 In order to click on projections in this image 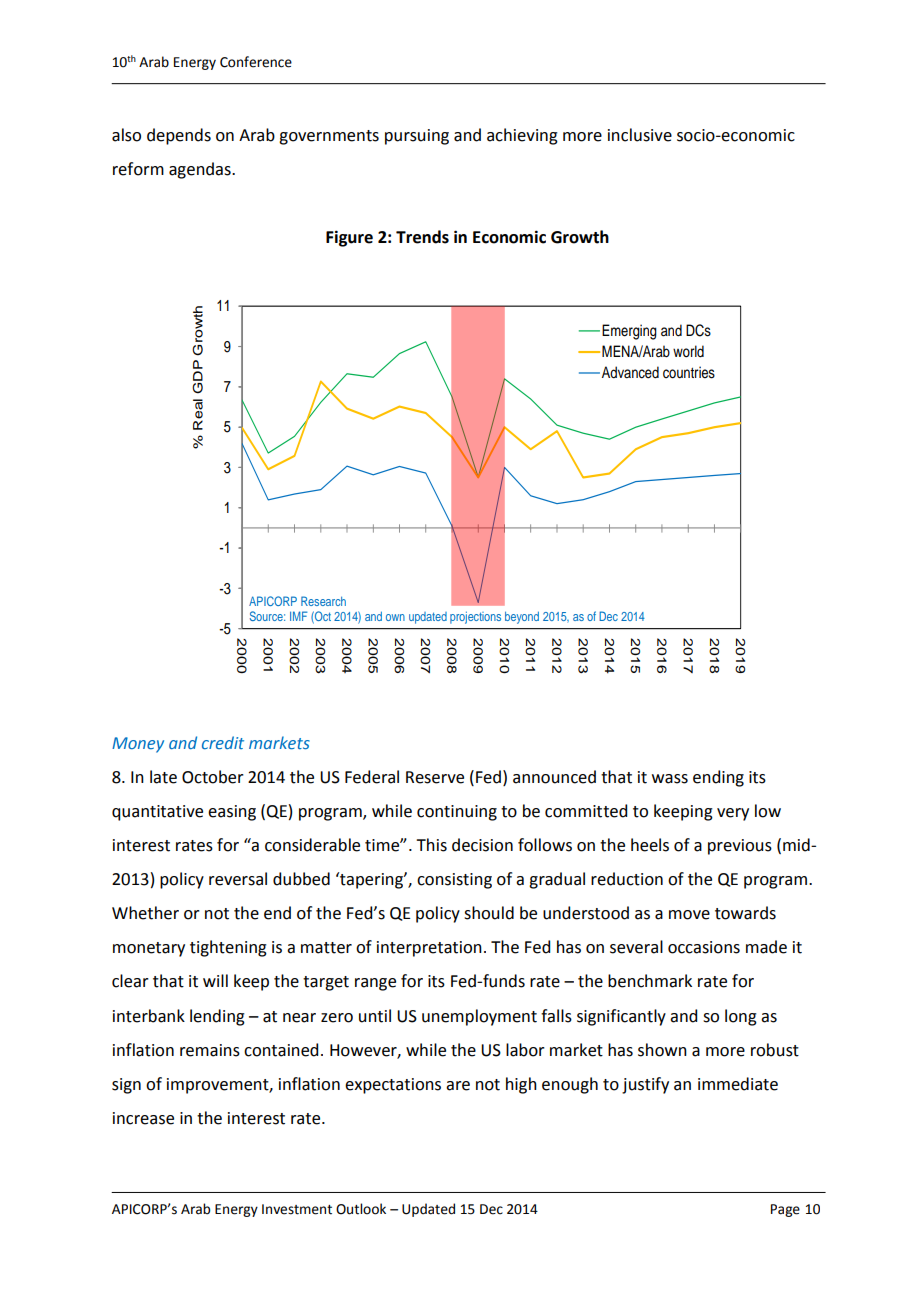, I will do `click(475, 617)`.
